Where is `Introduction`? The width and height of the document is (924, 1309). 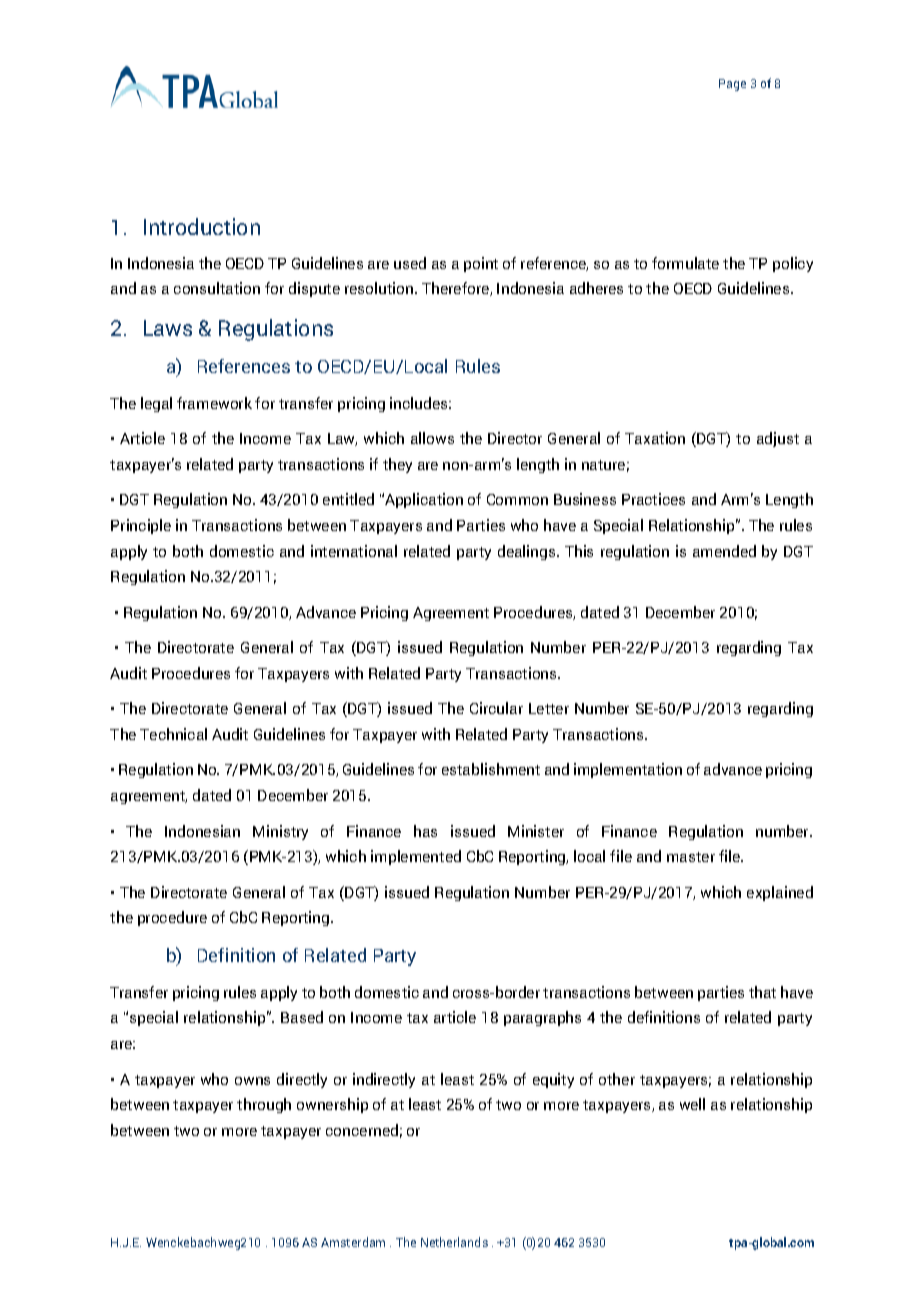 Introduction is located at coordinates (202, 226).
